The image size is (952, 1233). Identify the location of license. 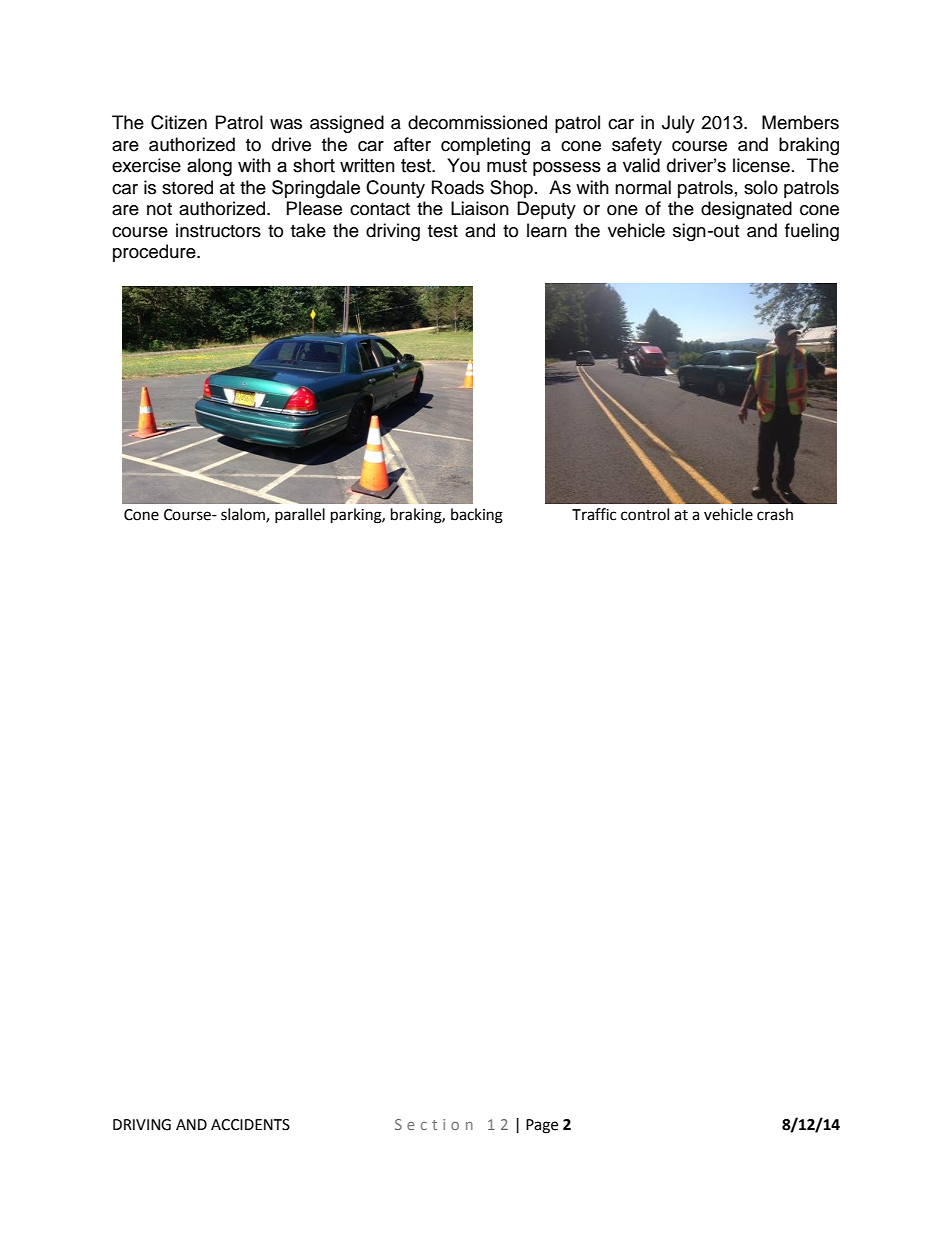
(761, 165).
